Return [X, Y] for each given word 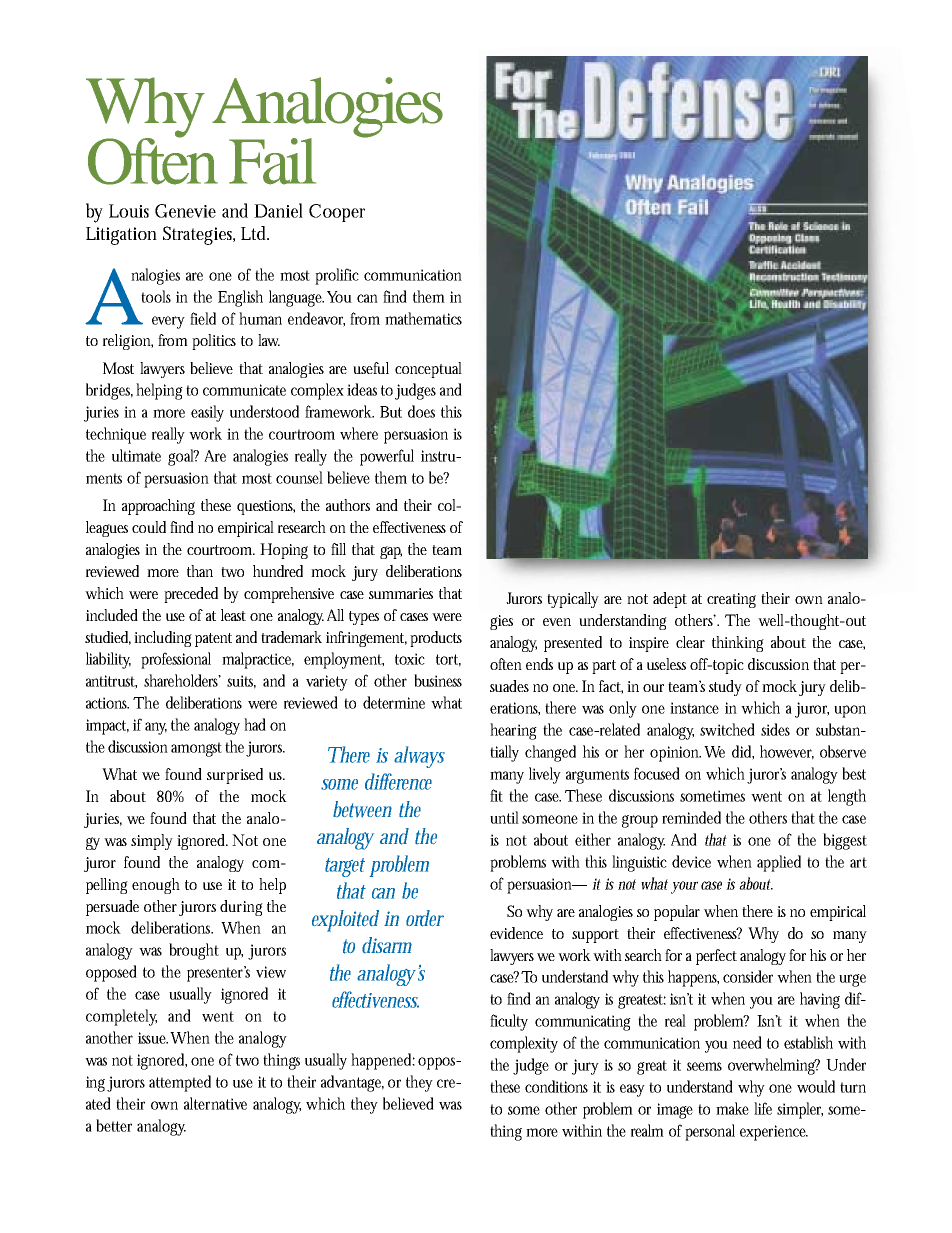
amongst [196, 749]
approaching [158, 507]
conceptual [428, 370]
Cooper [337, 213]
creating [731, 600]
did [743, 752]
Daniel [278, 210]
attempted [180, 1083]
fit [496, 795]
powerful [387, 457]
